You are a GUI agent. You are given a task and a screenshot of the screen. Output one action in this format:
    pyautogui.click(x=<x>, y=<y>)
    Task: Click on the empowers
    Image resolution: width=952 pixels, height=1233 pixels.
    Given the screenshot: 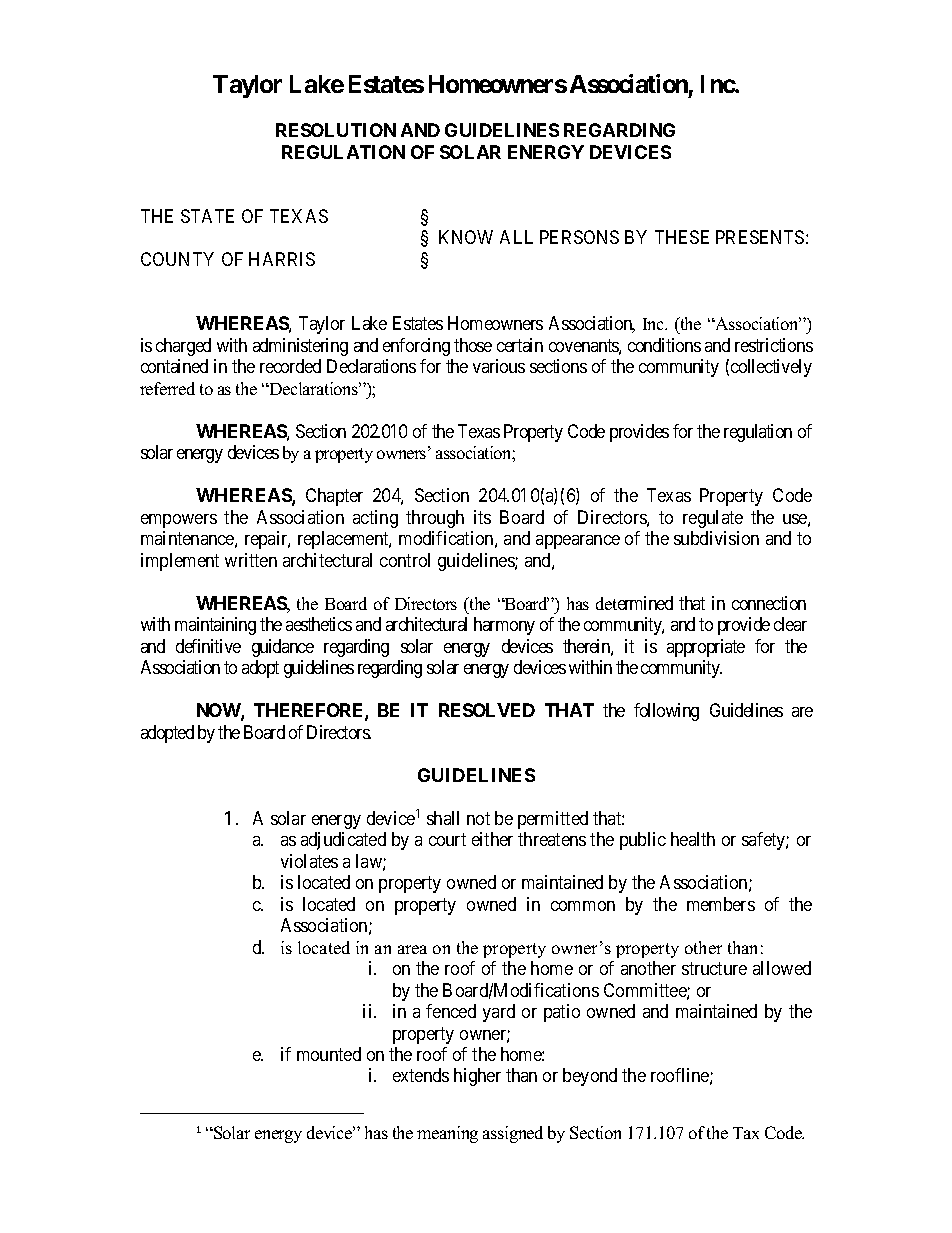 What is the action you would take?
    pyautogui.click(x=179, y=521)
